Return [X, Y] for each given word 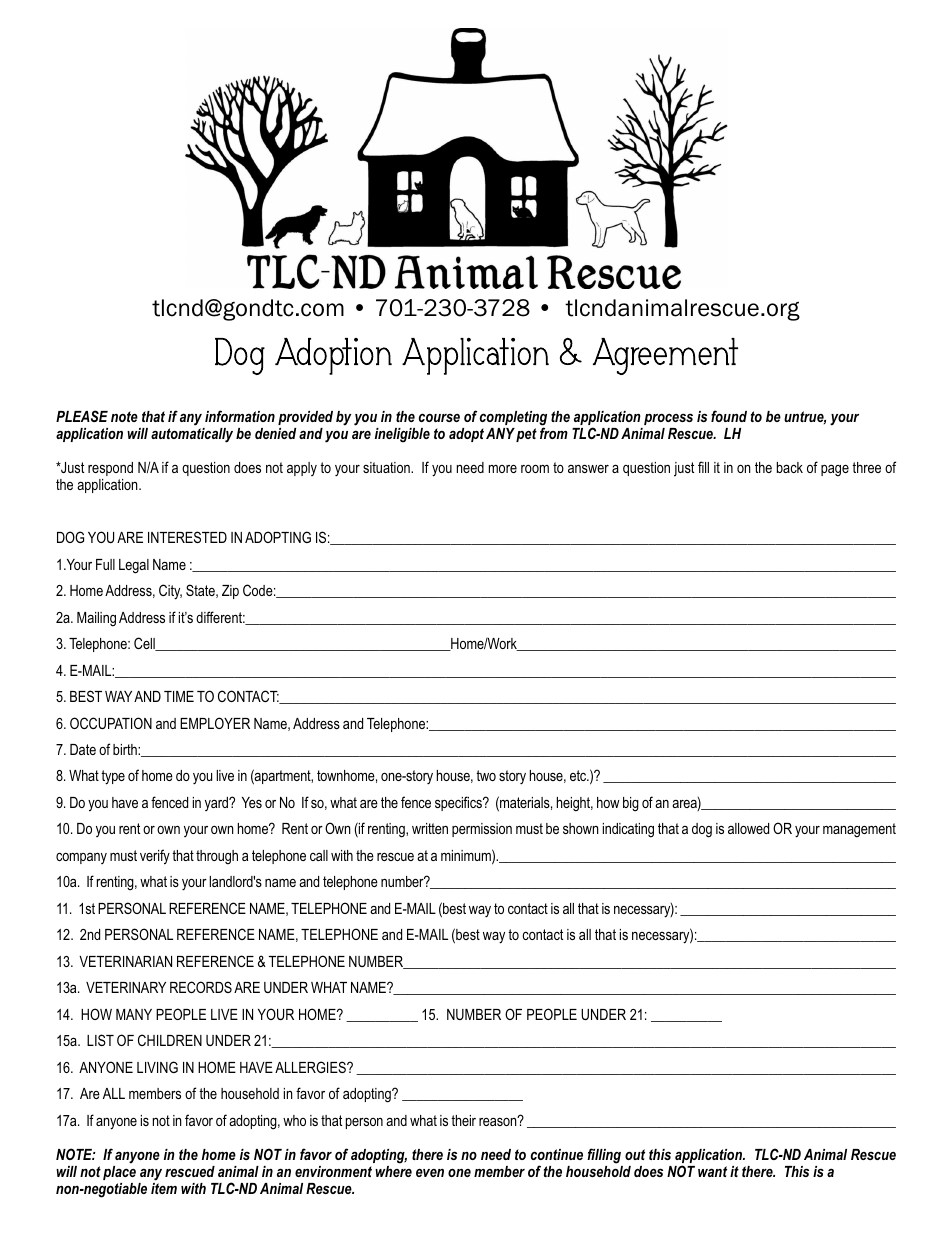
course [439, 417]
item [164, 1188]
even [430, 1173]
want [712, 1171]
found [729, 416]
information [240, 416]
